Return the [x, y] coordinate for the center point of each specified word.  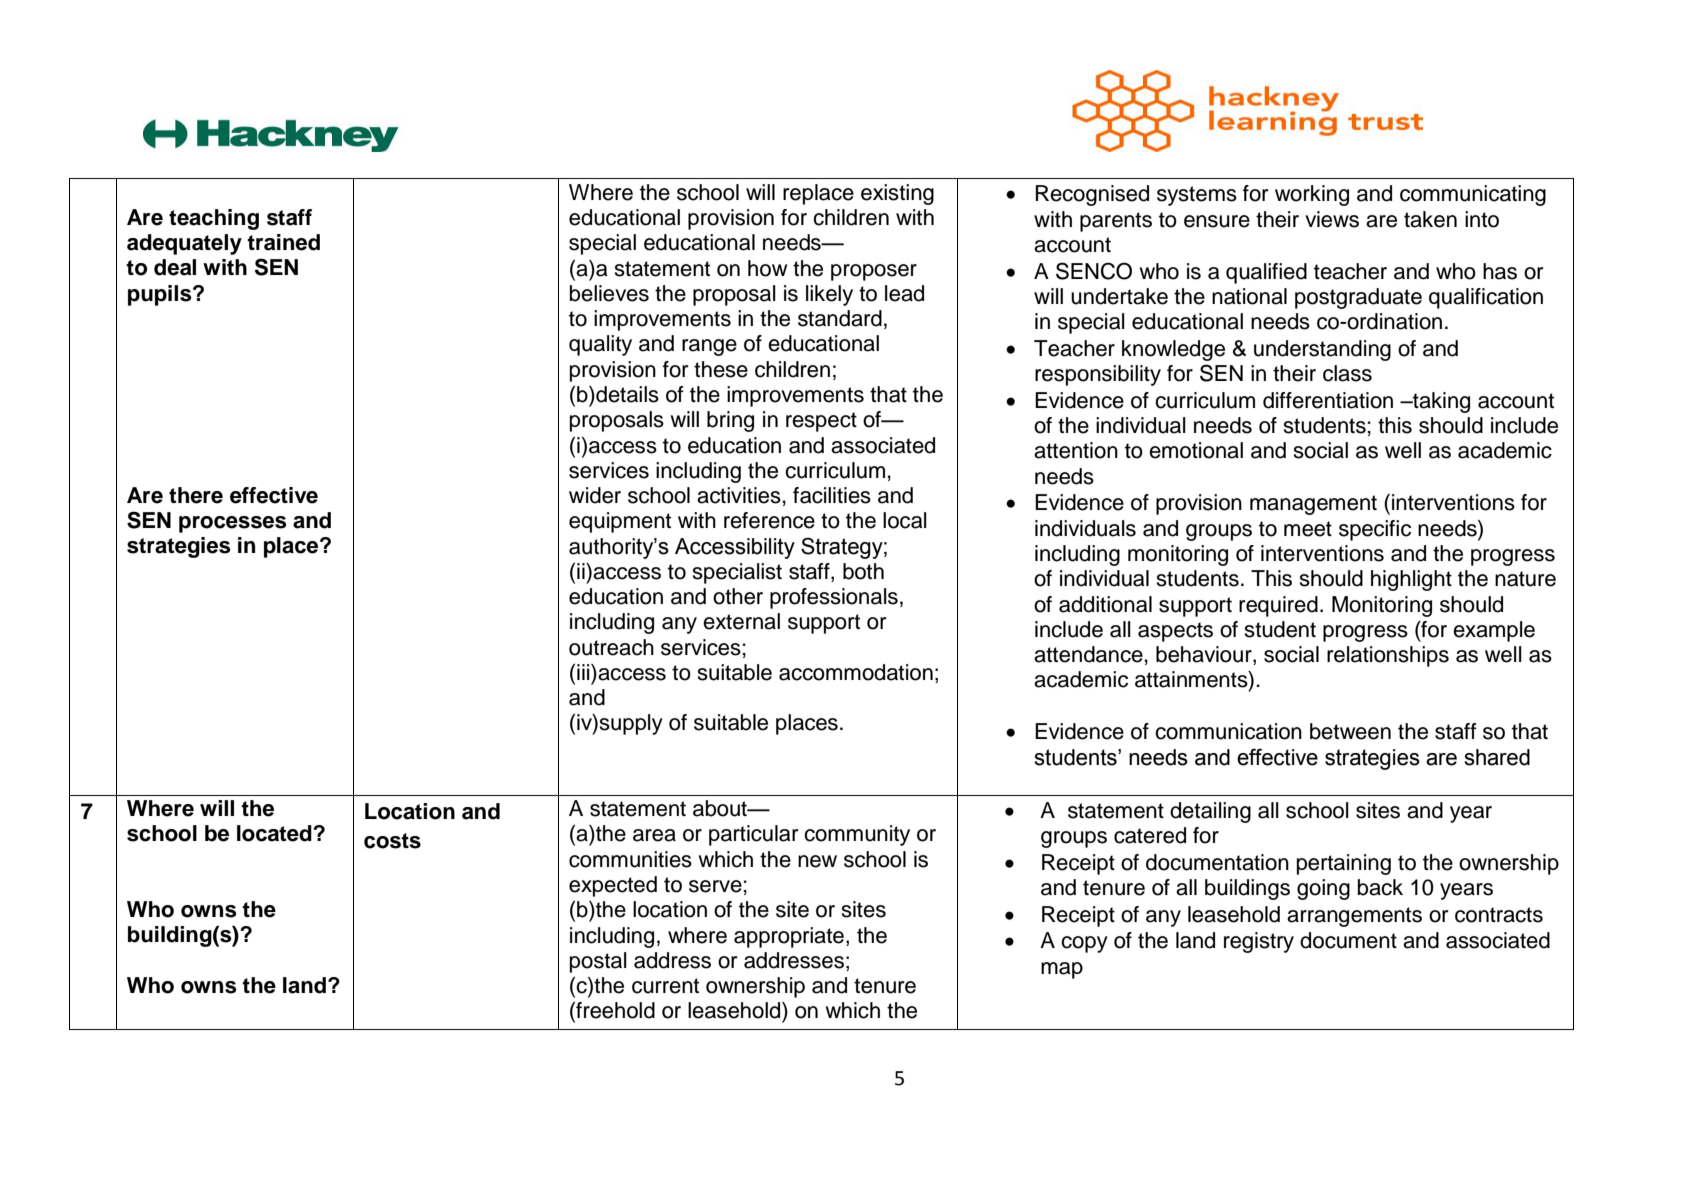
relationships [1388, 656]
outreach [611, 647]
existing [897, 194]
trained [283, 242]
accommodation [856, 672]
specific [1375, 530]
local [905, 520]
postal [598, 962]
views [1332, 219]
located [275, 833]
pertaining [1344, 864]
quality [600, 345]
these [721, 369]
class [1347, 373]
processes [232, 524]
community [857, 835]
